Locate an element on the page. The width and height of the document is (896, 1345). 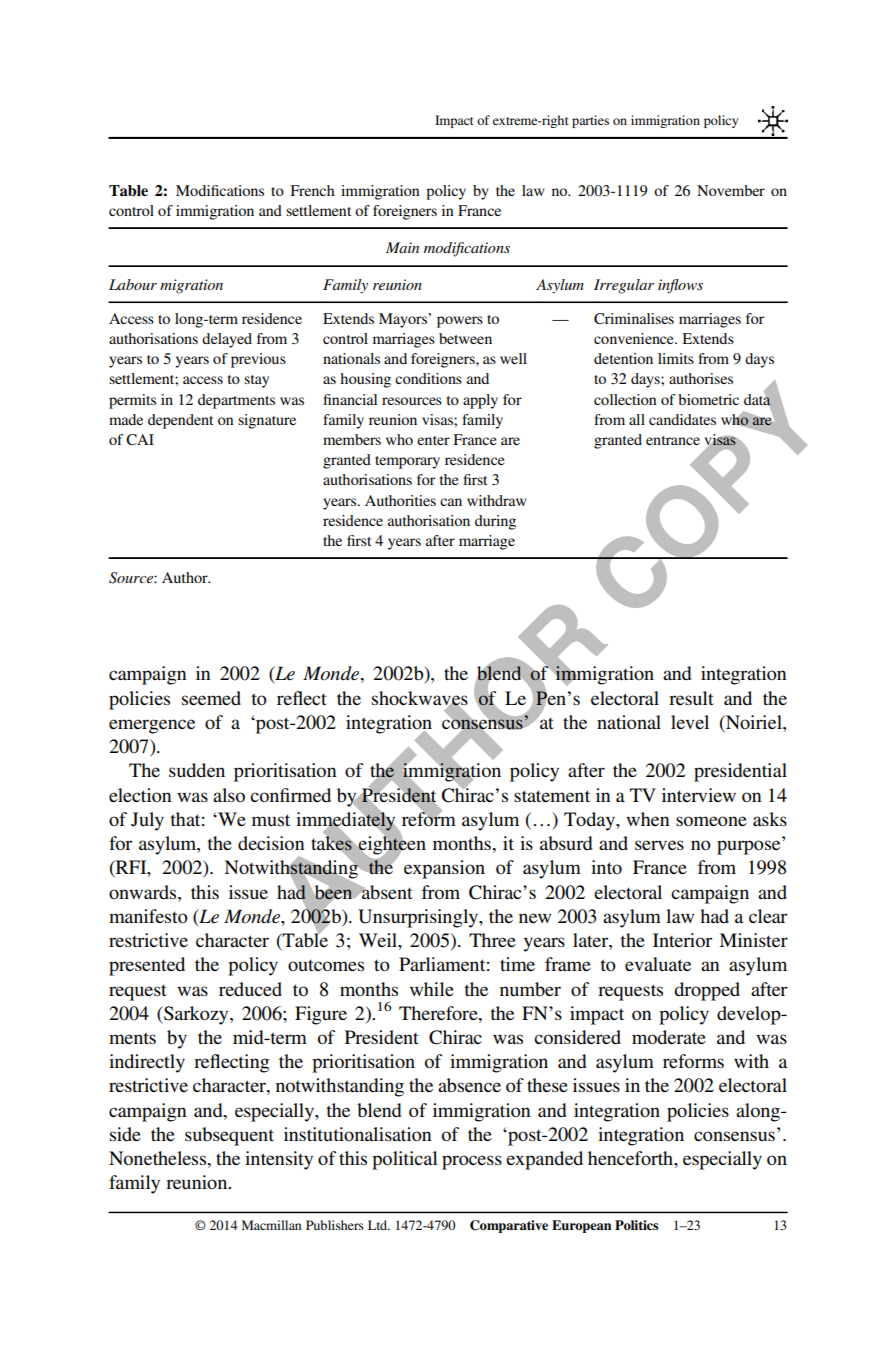
manifesto is located at coordinates (148, 916).
